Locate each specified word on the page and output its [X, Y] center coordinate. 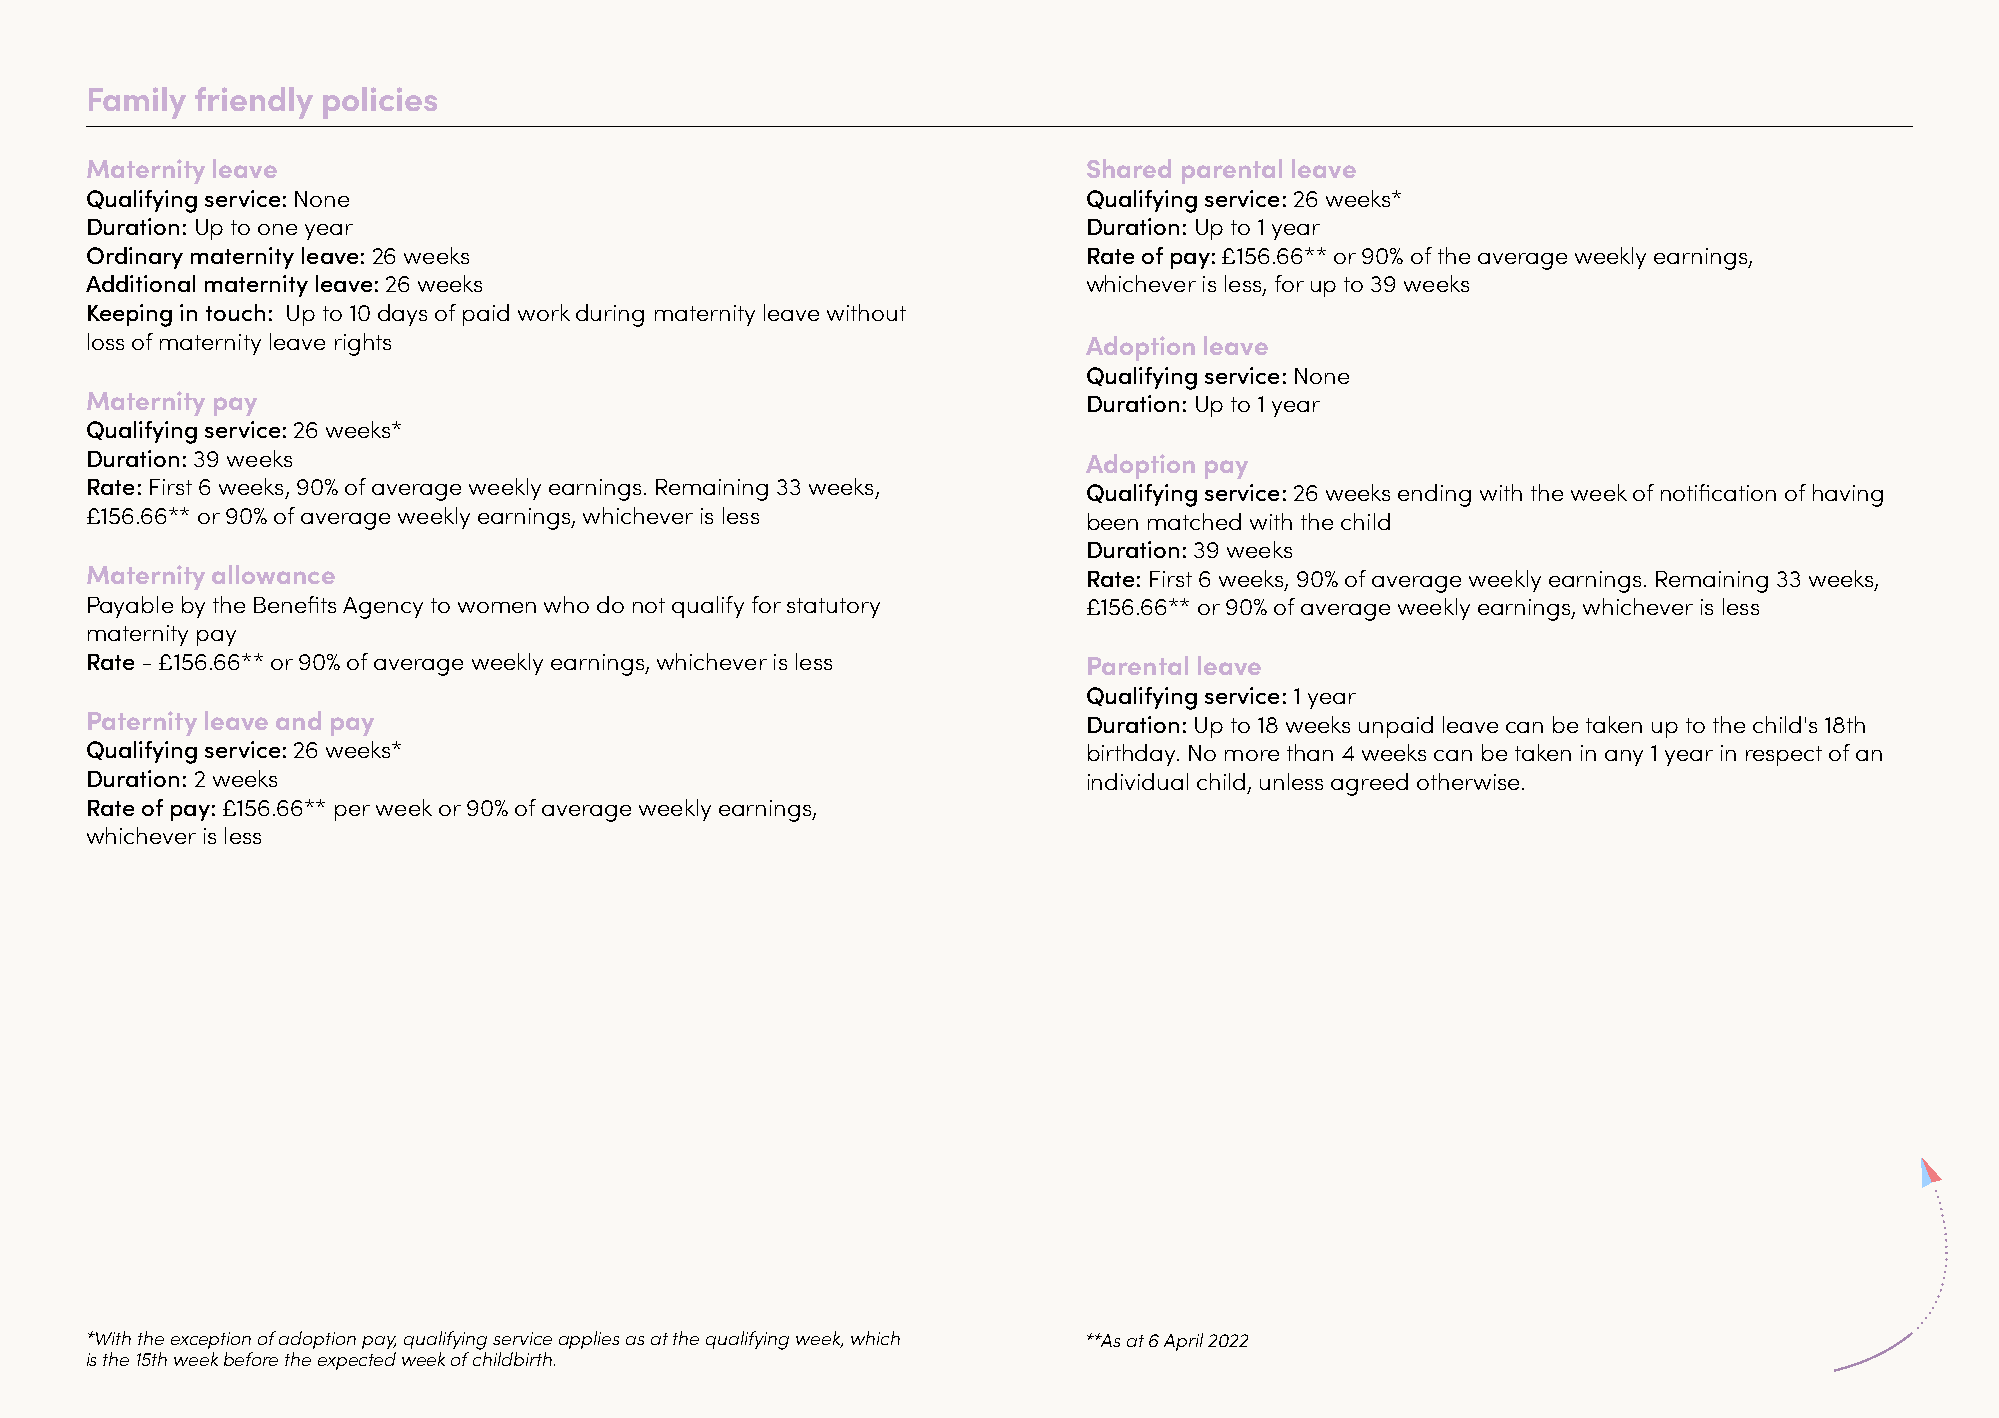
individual [1138, 781]
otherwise [1468, 781]
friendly [254, 103]
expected [357, 1361]
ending [1434, 495]
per [352, 813]
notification [1718, 492]
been [1113, 521]
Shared [1129, 168]
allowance [273, 574]
